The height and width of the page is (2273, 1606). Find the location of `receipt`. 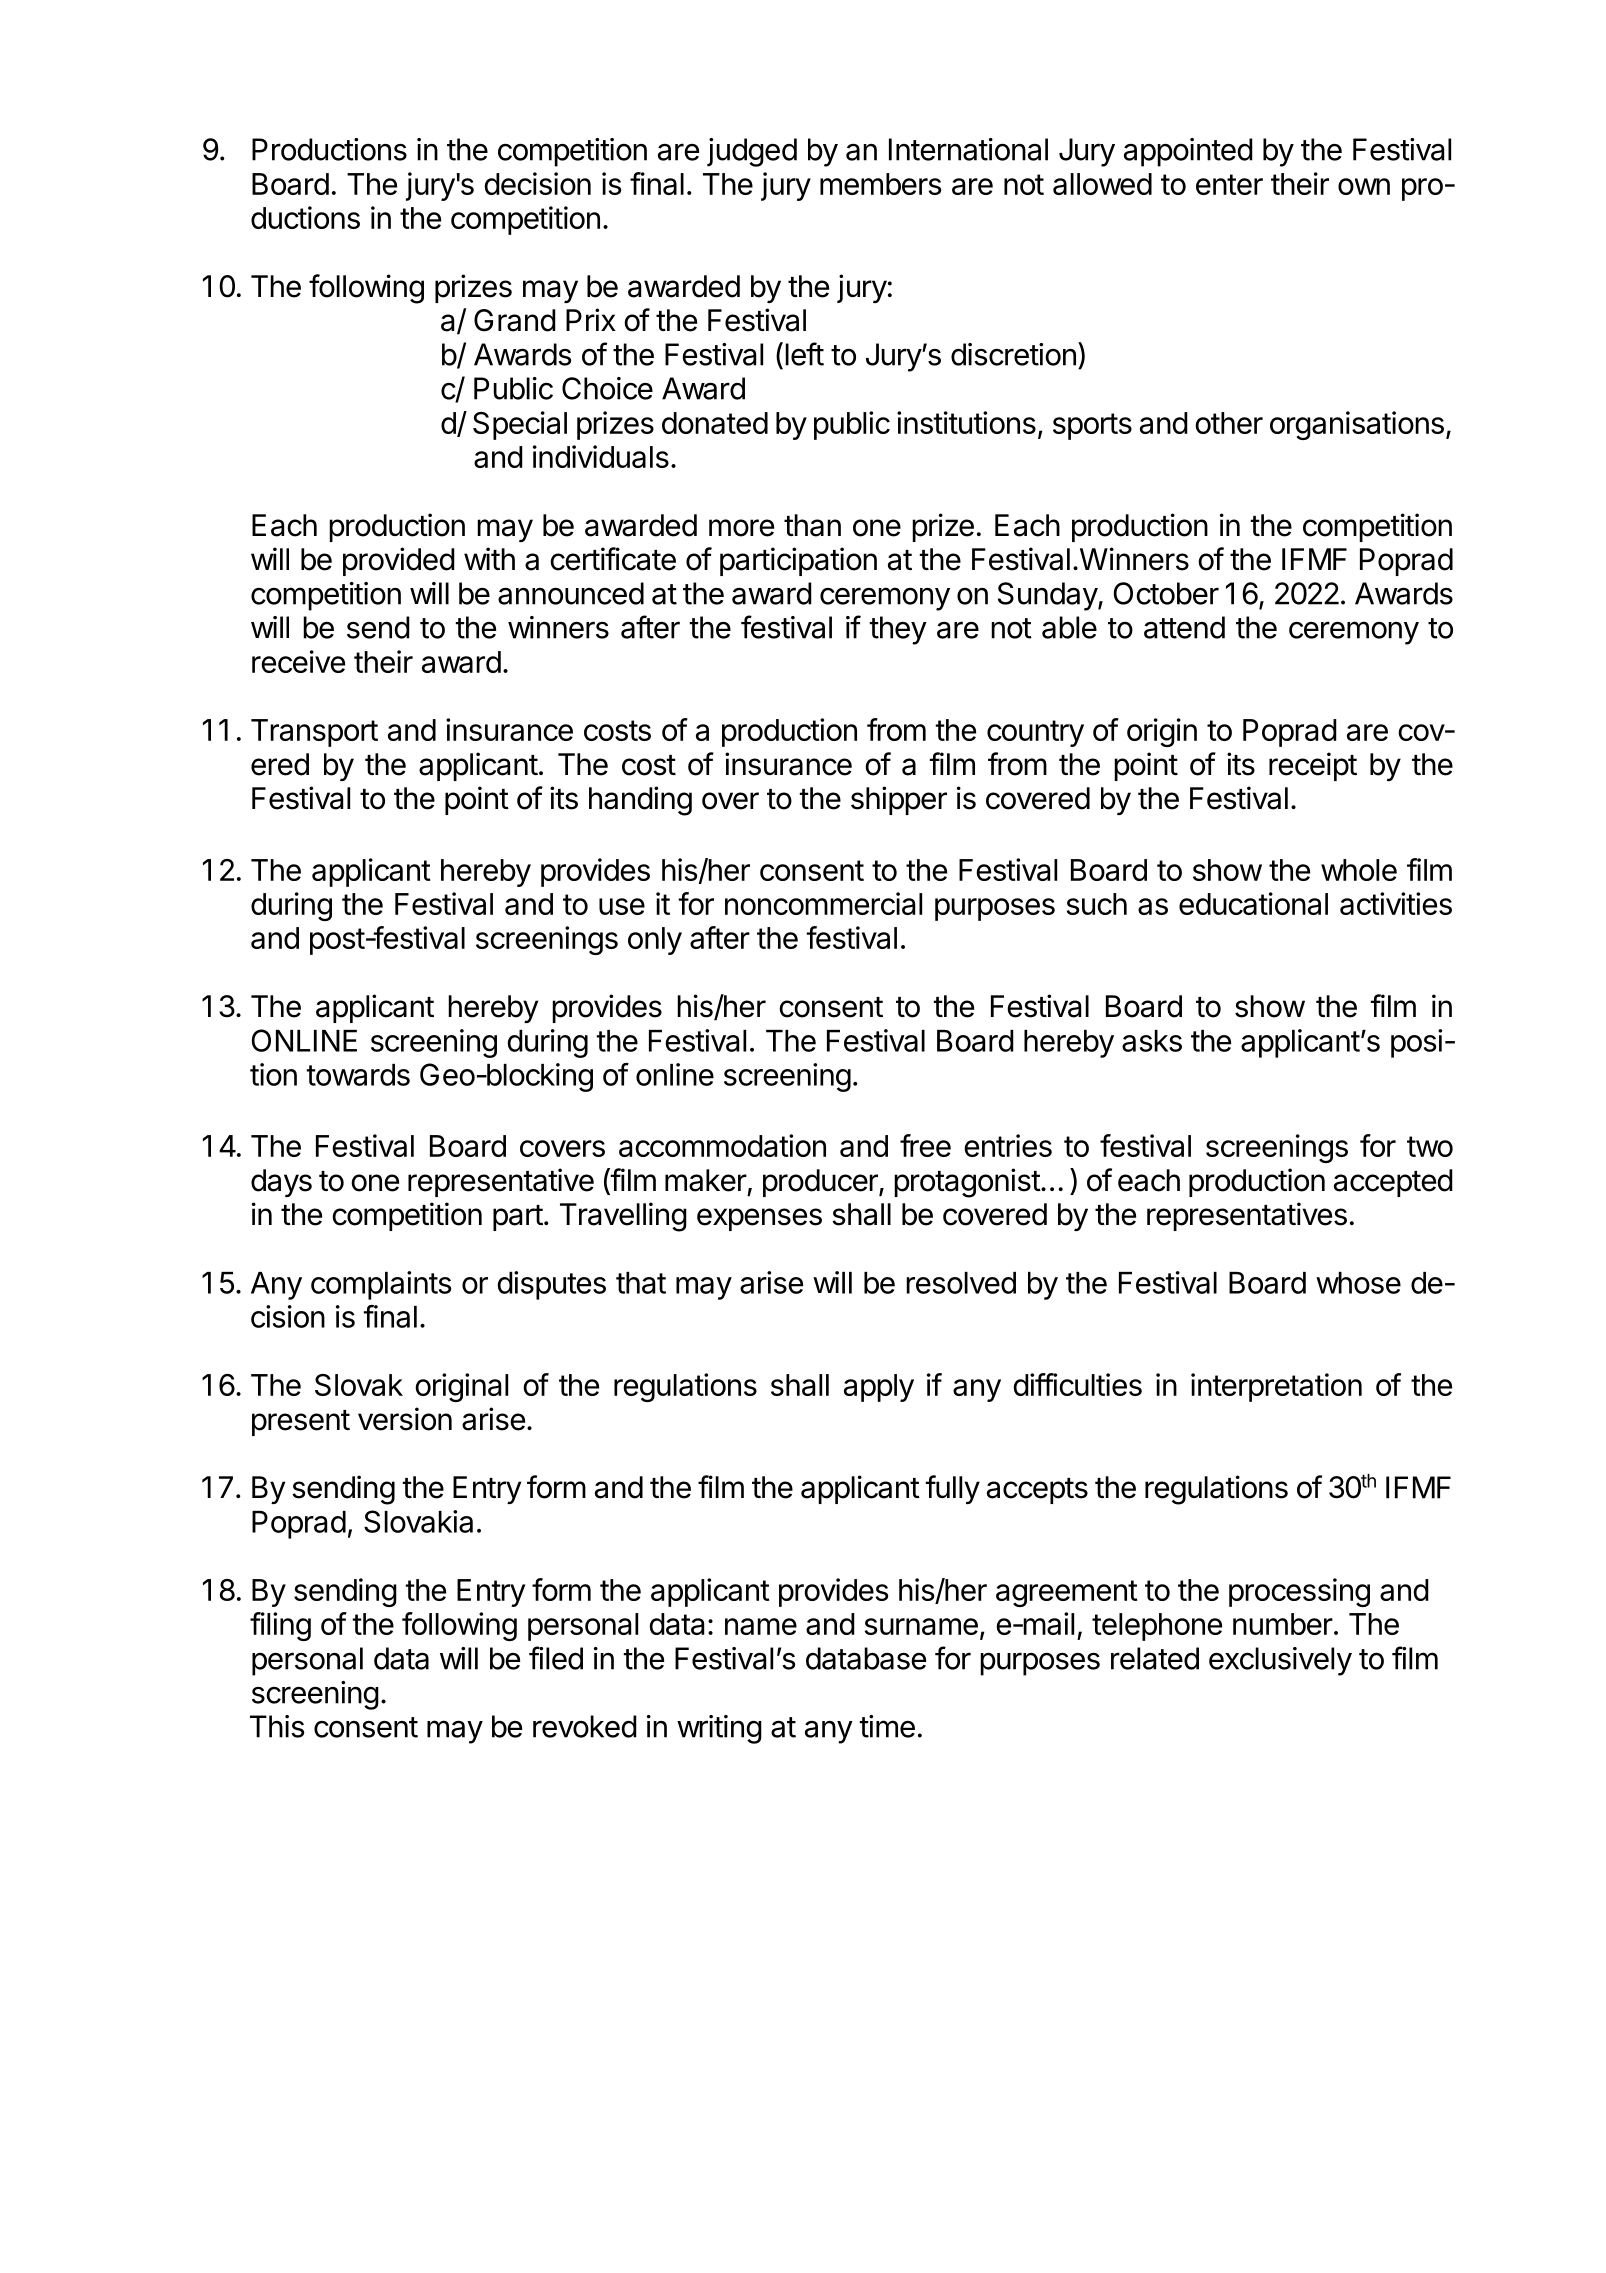

receipt is located at coordinates (1313, 766).
